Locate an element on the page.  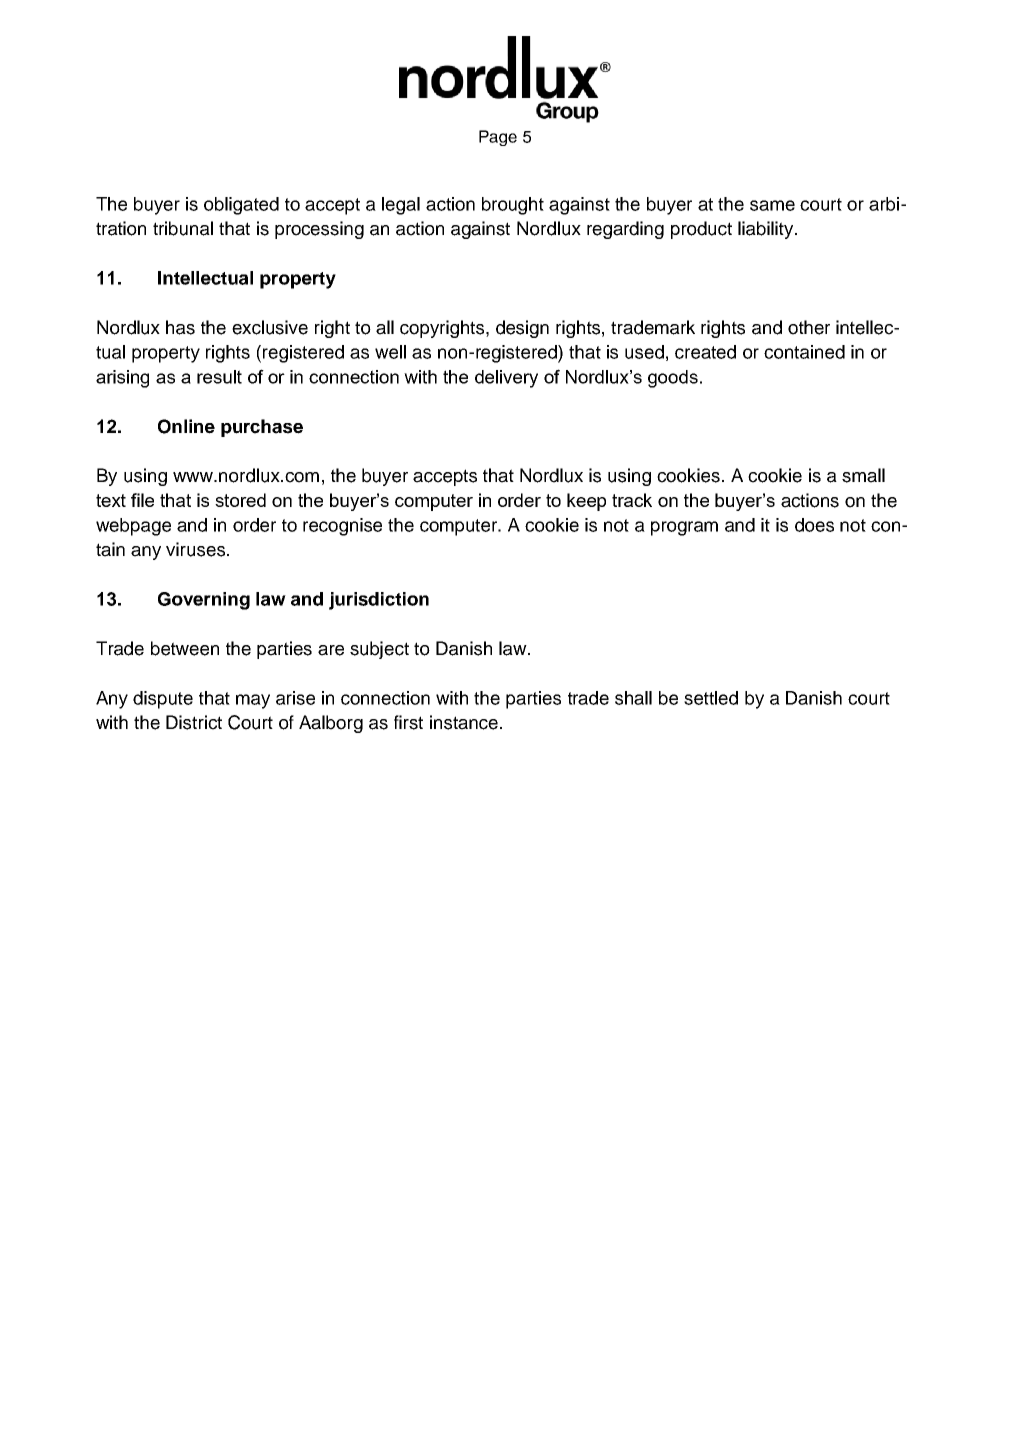
dispute is located at coordinates (163, 700).
